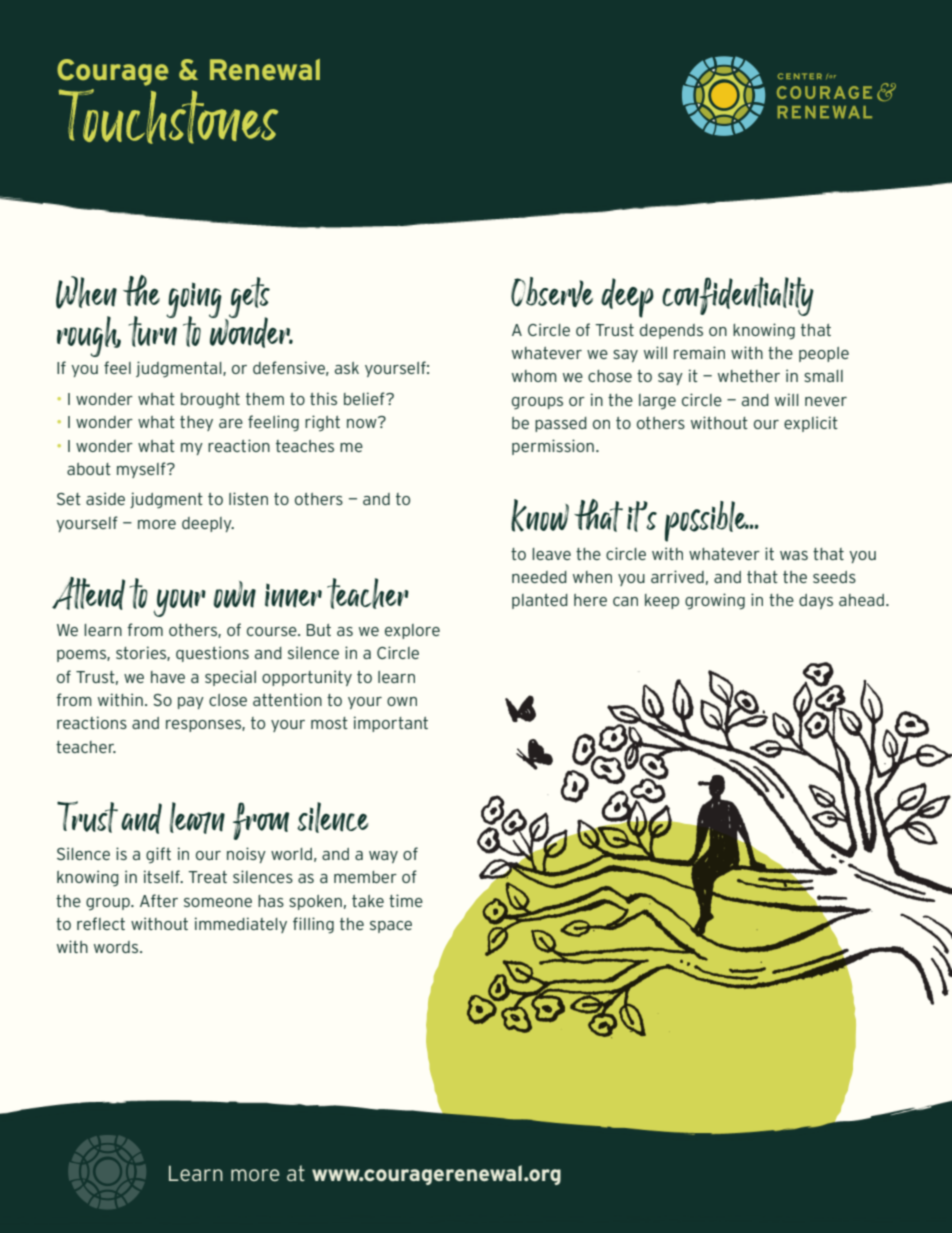 The image size is (952, 1233). What do you see at coordinates (142, 470) in the screenshot?
I see `myself` at bounding box center [142, 470].
